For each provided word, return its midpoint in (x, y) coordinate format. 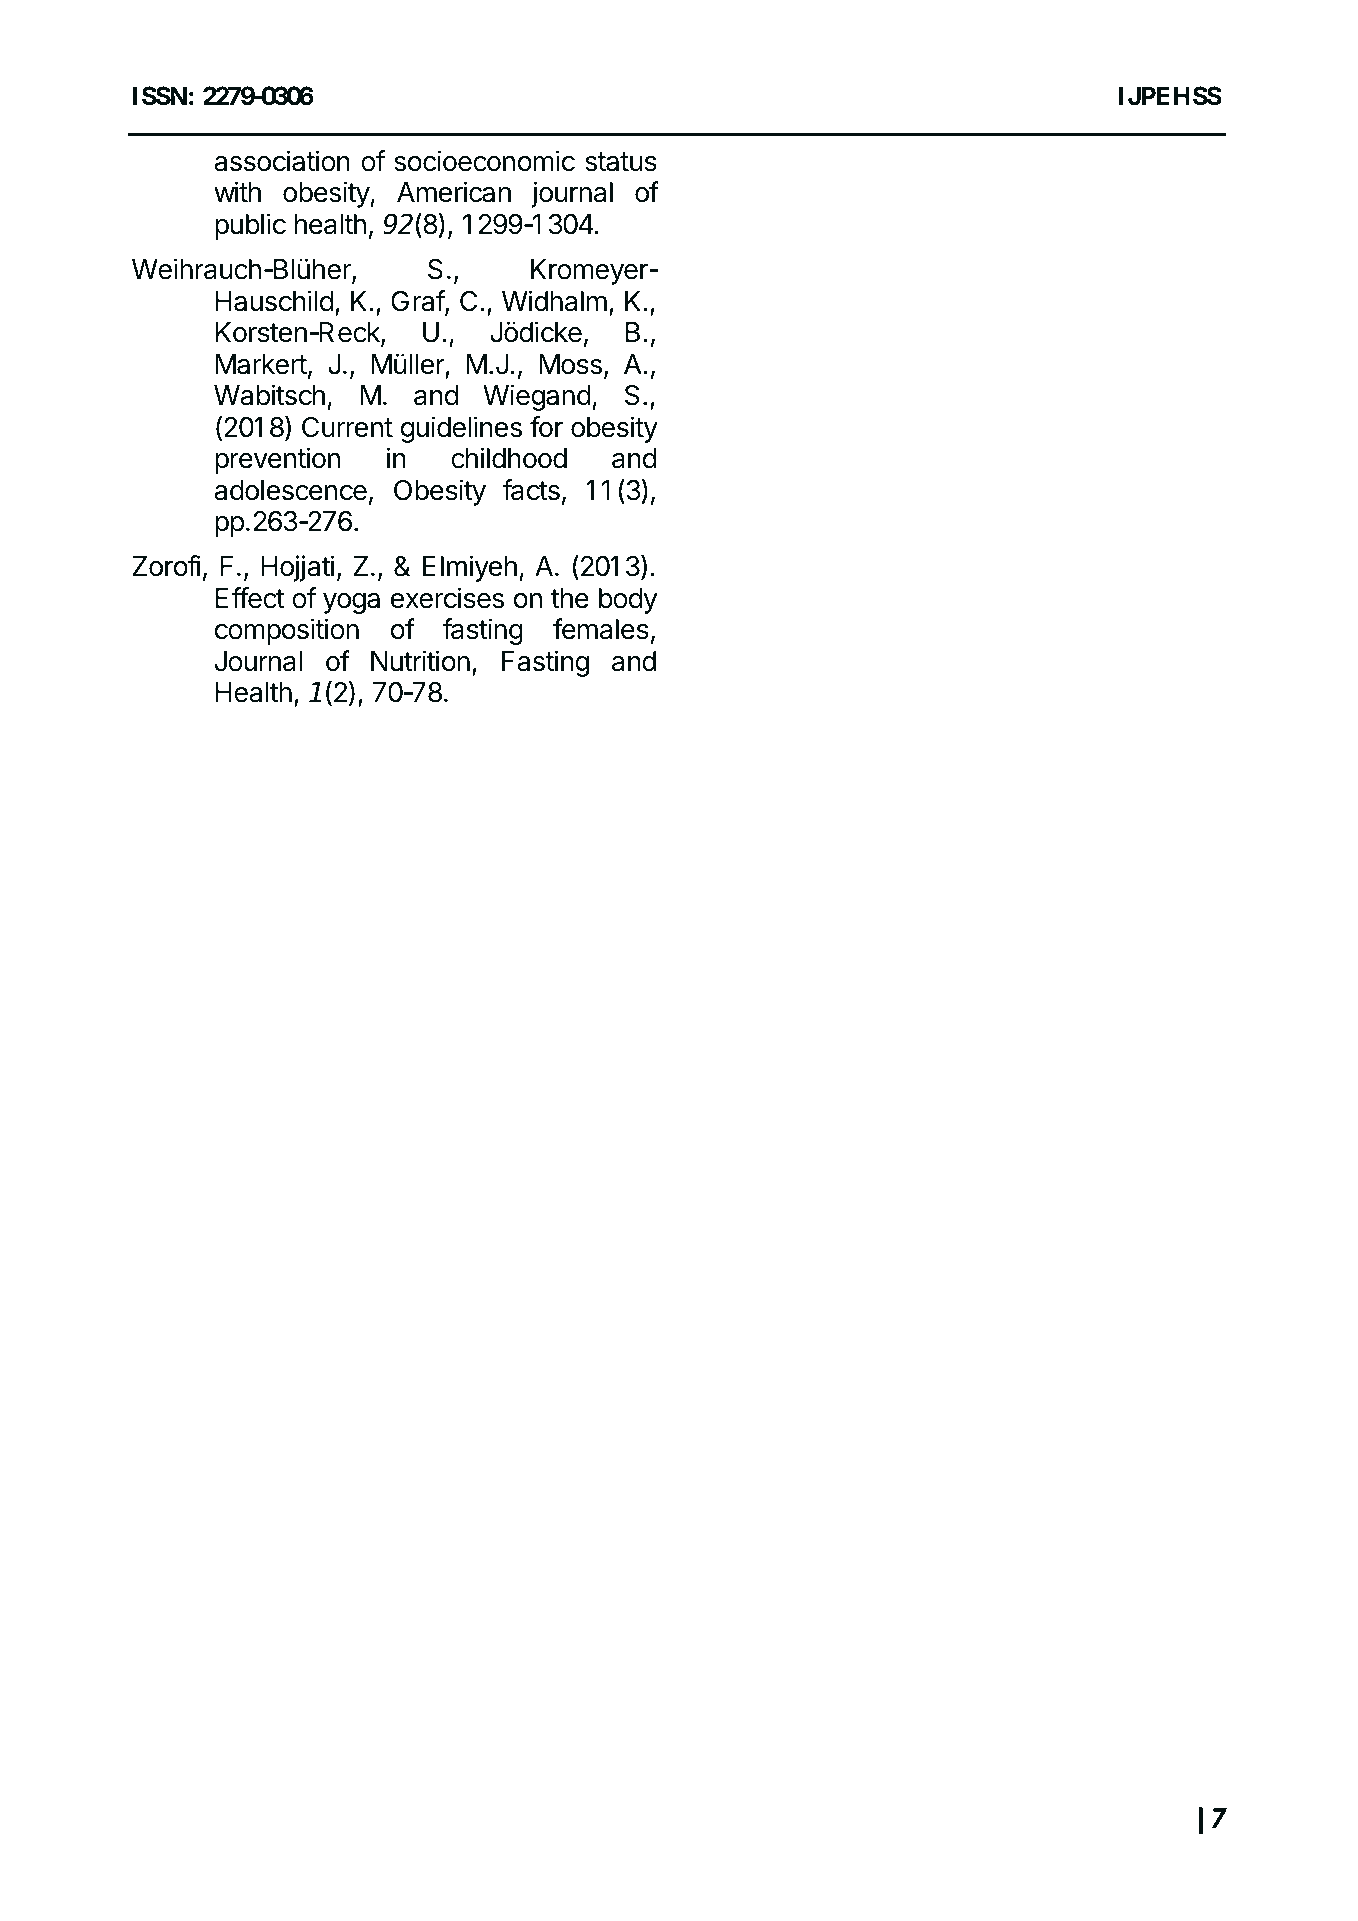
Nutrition (420, 661)
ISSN (160, 96)
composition (287, 631)
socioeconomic (484, 161)
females (601, 629)
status (621, 162)
